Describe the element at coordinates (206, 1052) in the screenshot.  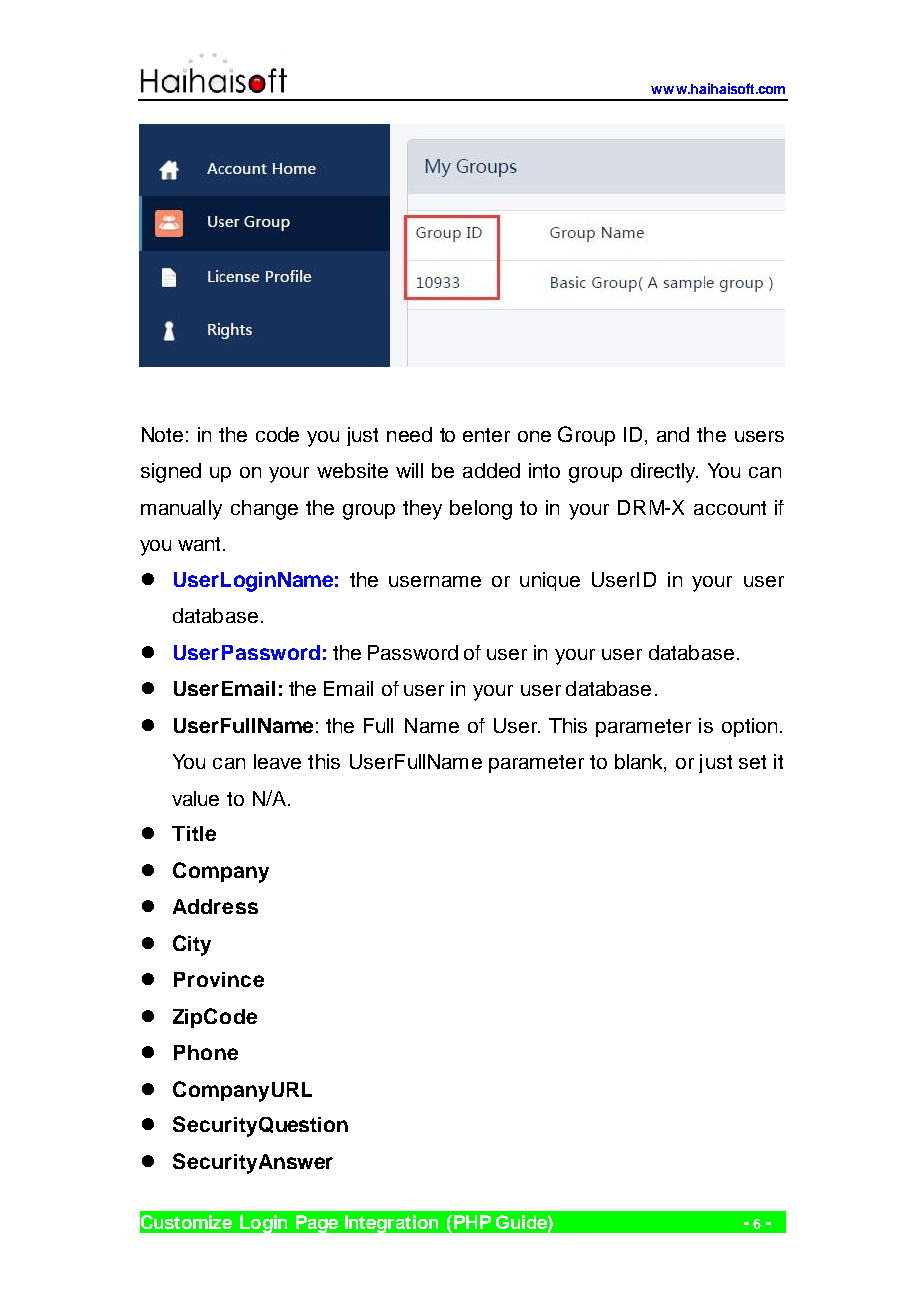
I see `Phone` at that location.
